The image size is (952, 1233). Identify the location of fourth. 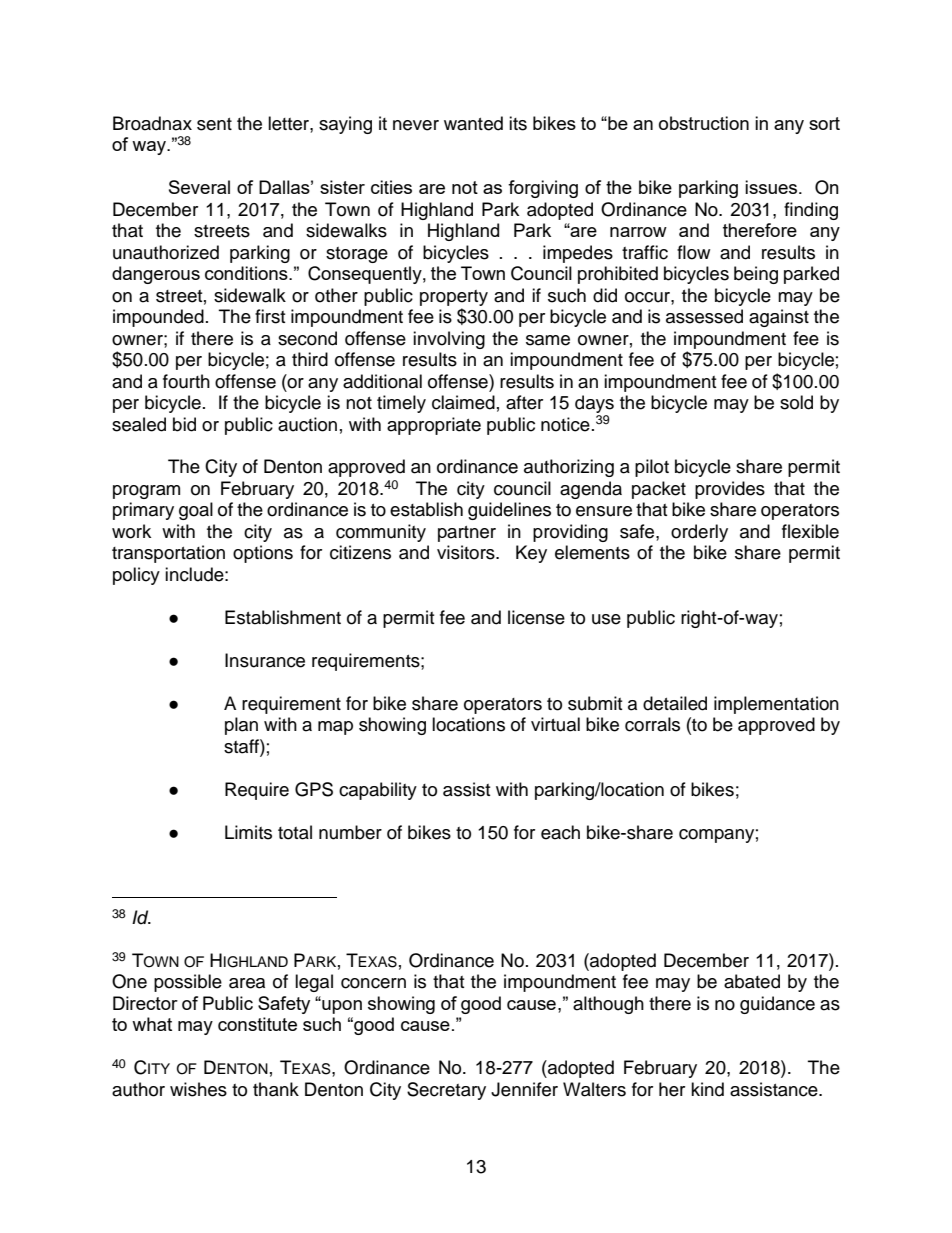
(186, 381).
